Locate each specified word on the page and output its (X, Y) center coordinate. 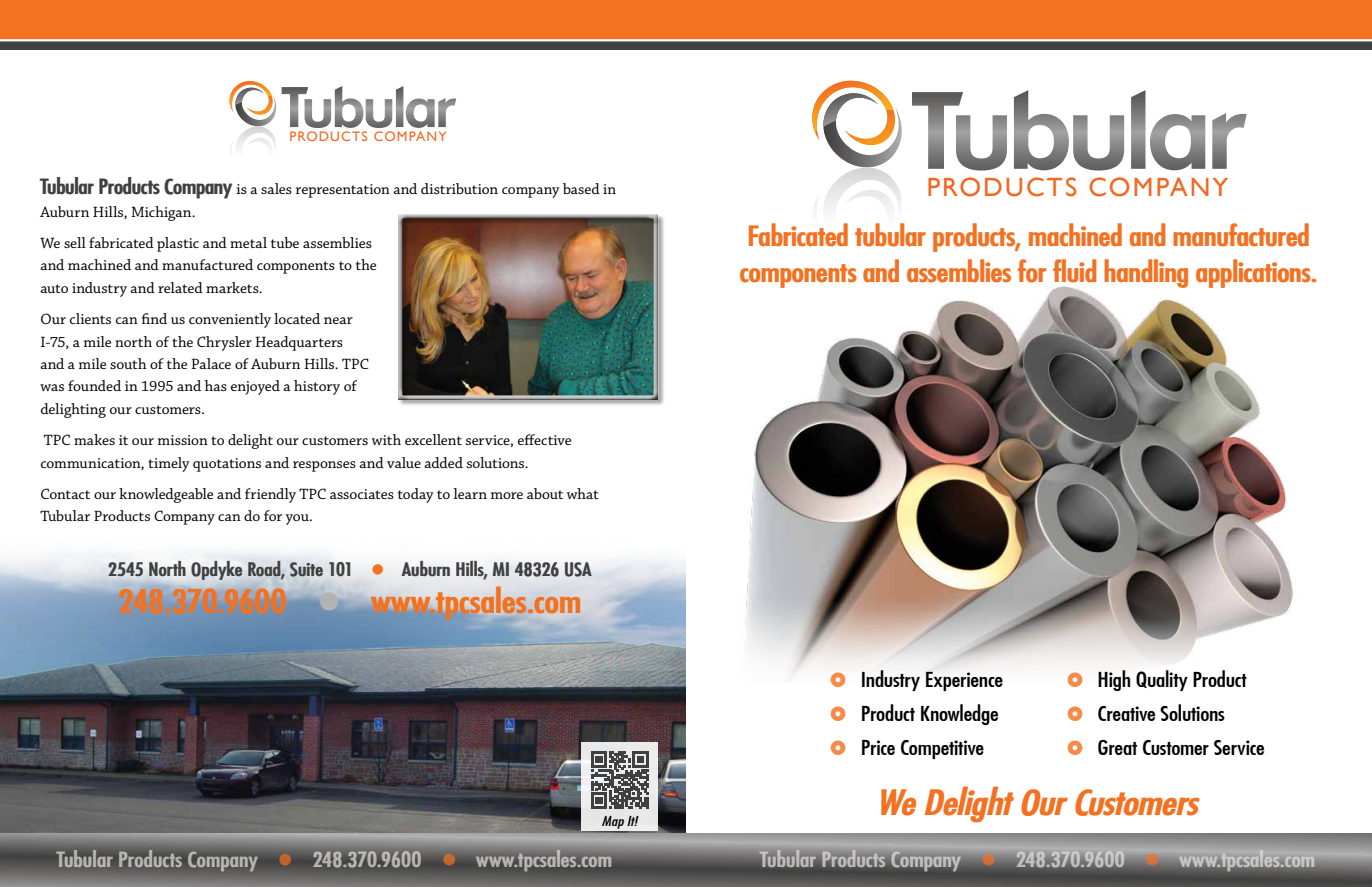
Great (1117, 747)
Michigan (162, 213)
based (581, 188)
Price (878, 747)
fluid (1074, 271)
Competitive (942, 749)
